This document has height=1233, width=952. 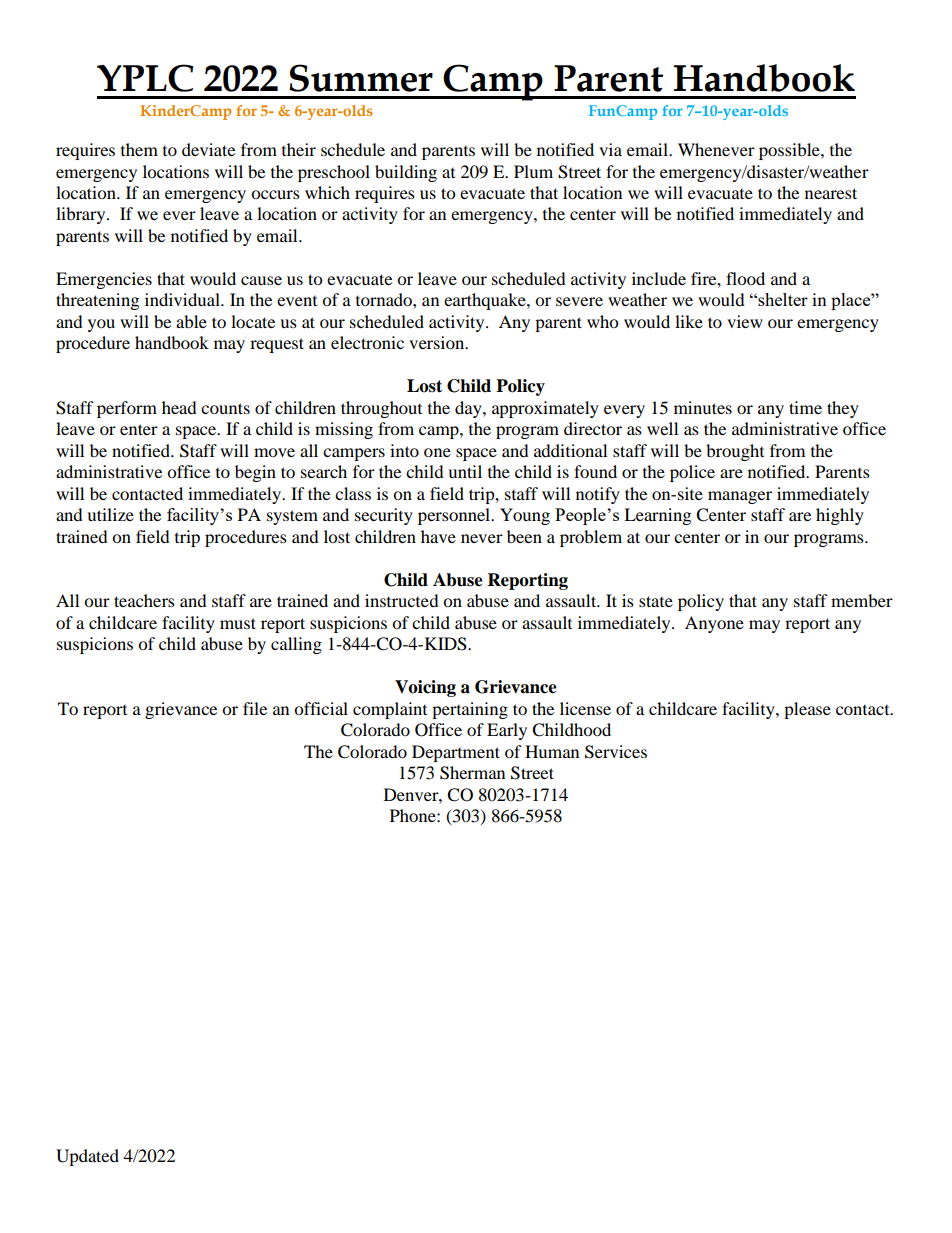 What do you see at coordinates (714, 624) in the document?
I see `Anyone` at bounding box center [714, 624].
